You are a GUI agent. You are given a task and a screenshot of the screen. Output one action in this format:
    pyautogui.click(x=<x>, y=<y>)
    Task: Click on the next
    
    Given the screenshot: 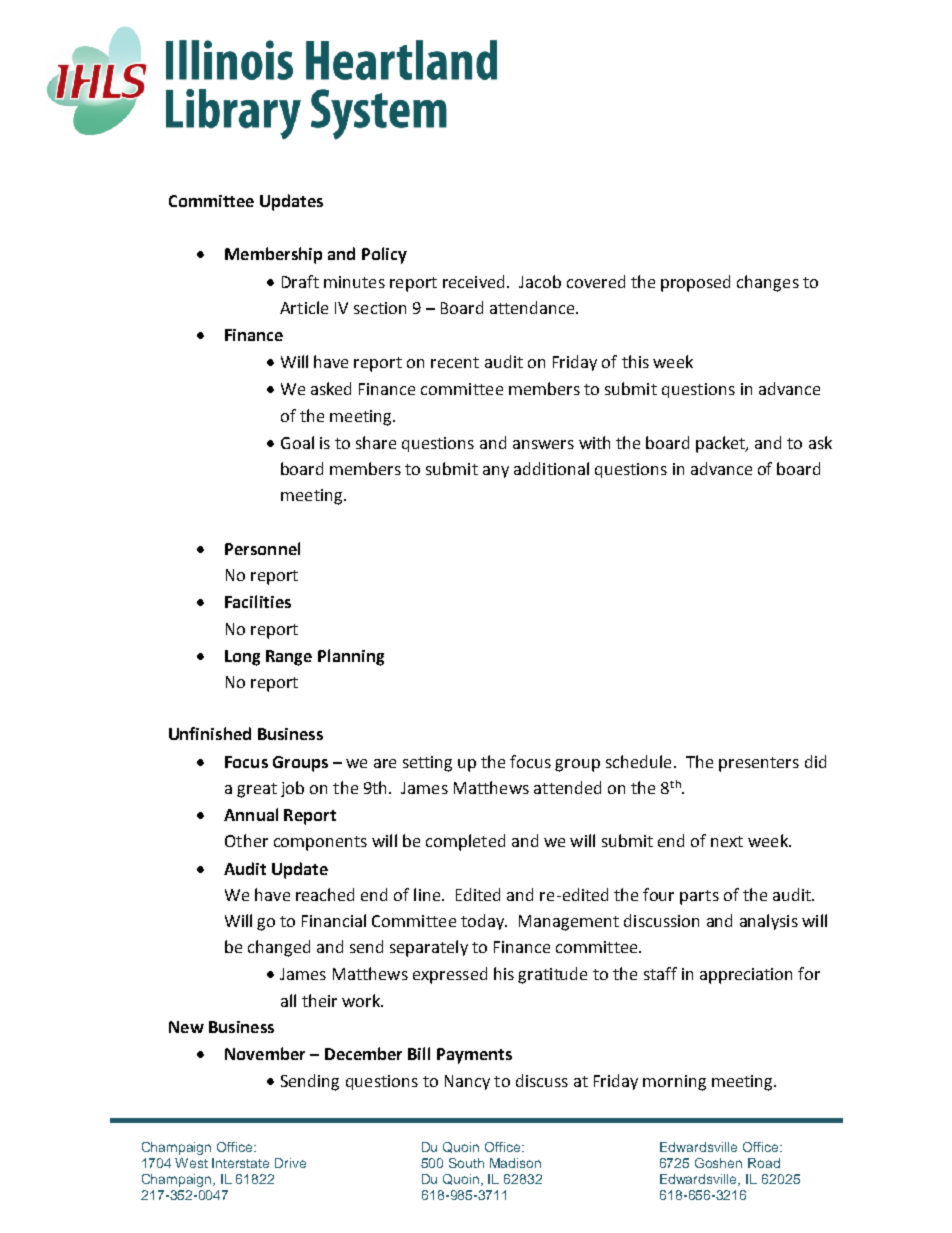 What is the action you would take?
    pyautogui.click(x=727, y=841)
